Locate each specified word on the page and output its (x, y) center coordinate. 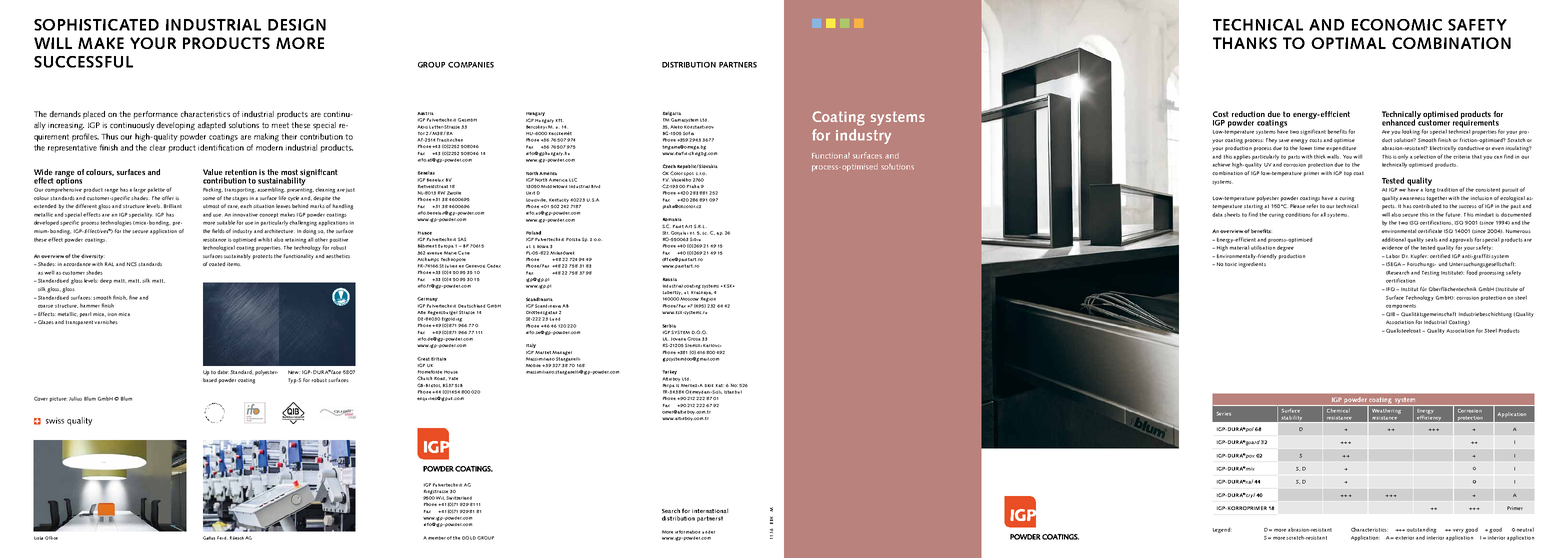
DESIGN (297, 25)
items (234, 264)
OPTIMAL (1348, 43)
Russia (670, 279)
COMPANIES (471, 65)
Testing (1430, 273)
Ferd (222, 538)
